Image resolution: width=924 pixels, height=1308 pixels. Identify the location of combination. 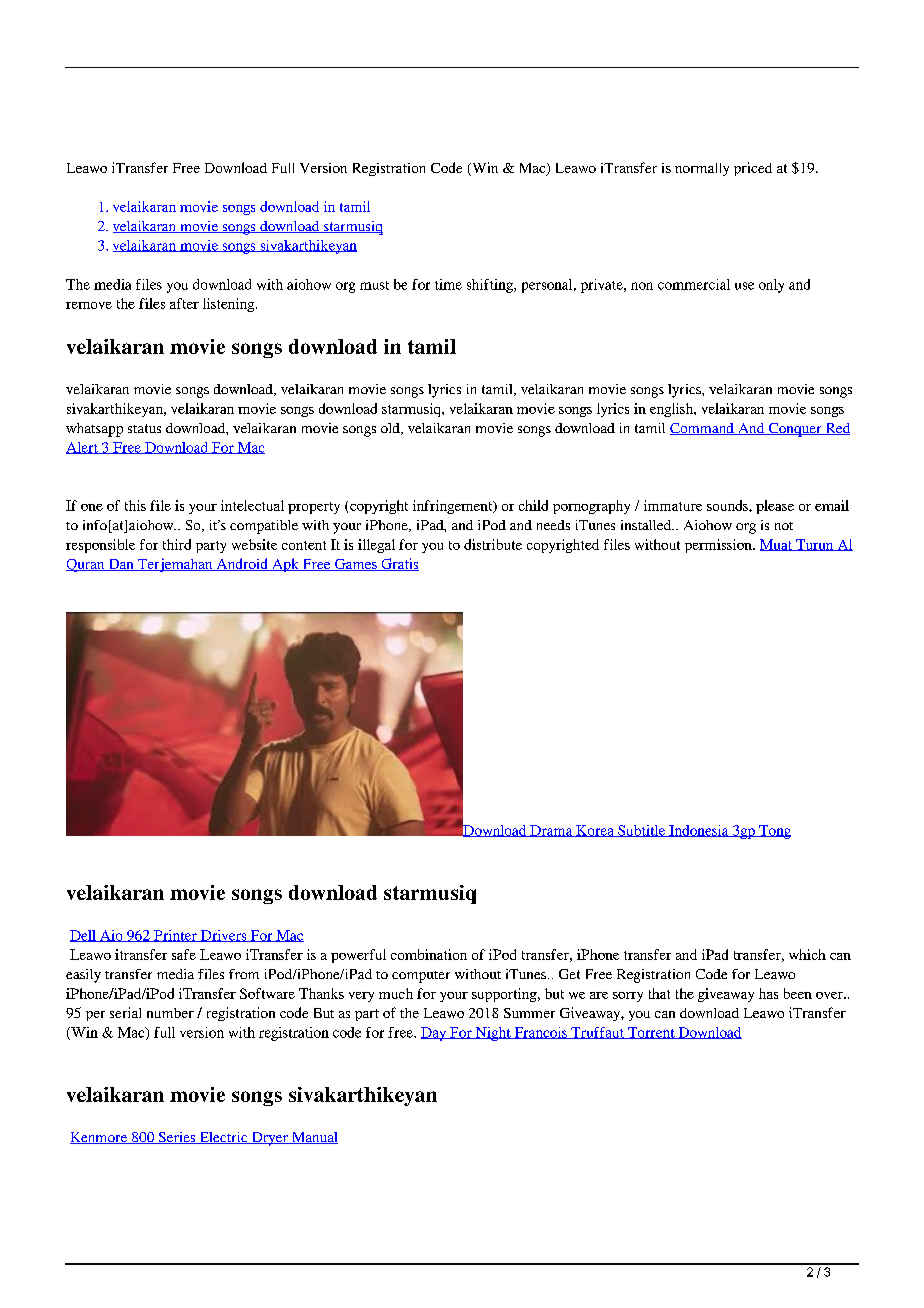
(429, 954).
